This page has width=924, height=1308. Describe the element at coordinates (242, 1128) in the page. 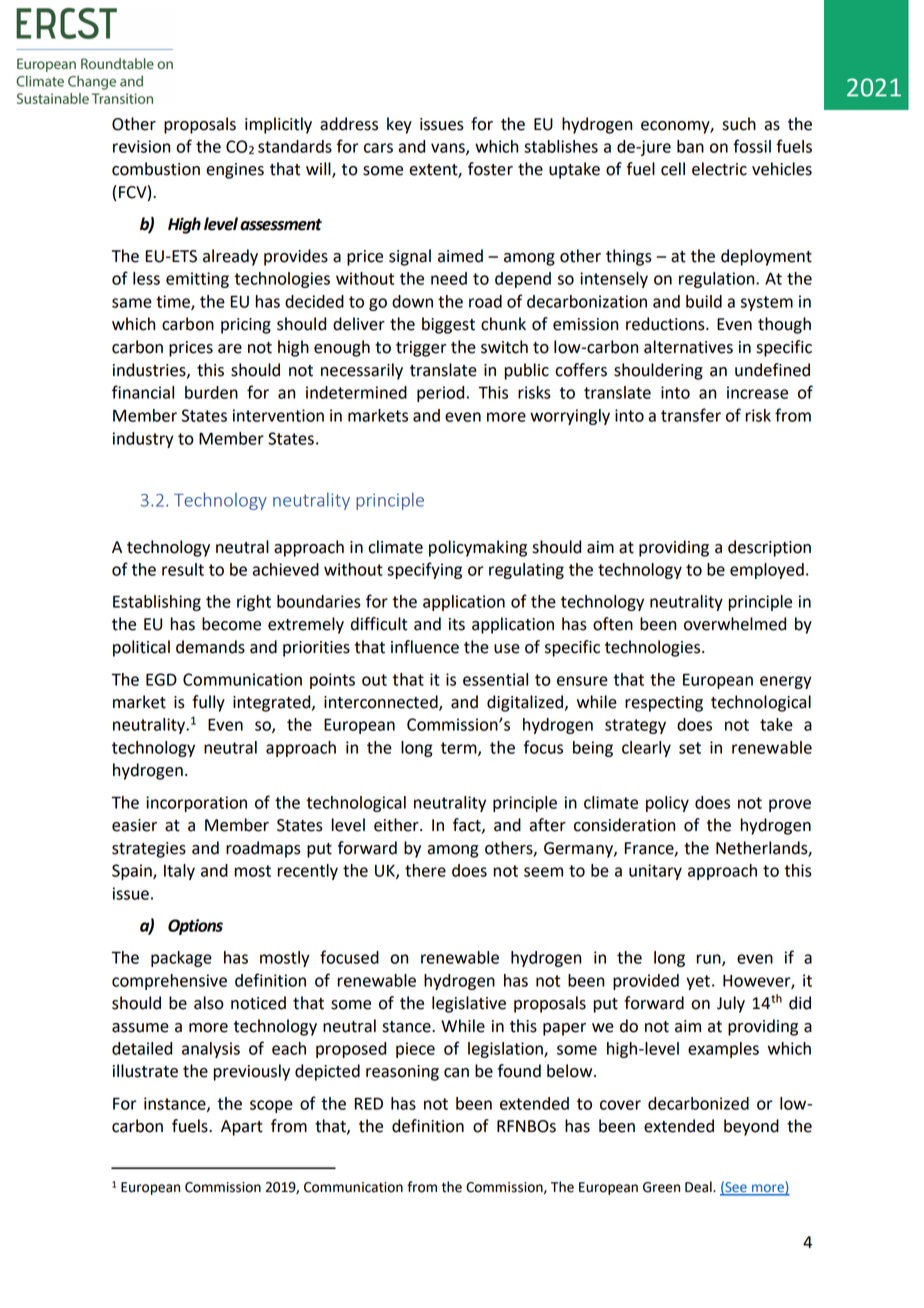

I see `Apart` at that location.
